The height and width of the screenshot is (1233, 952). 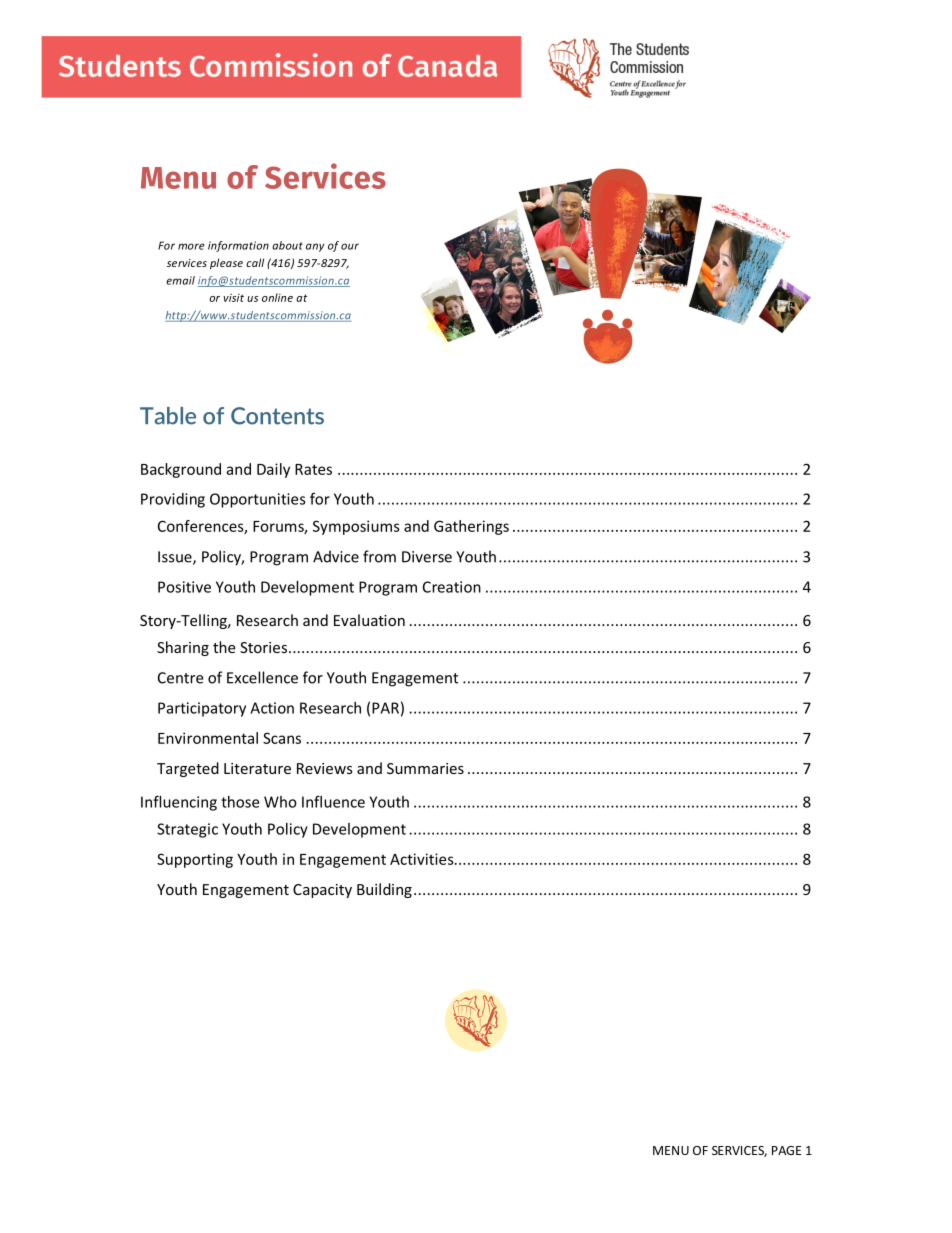 What do you see at coordinates (315, 247) in the screenshot?
I see `any` at bounding box center [315, 247].
